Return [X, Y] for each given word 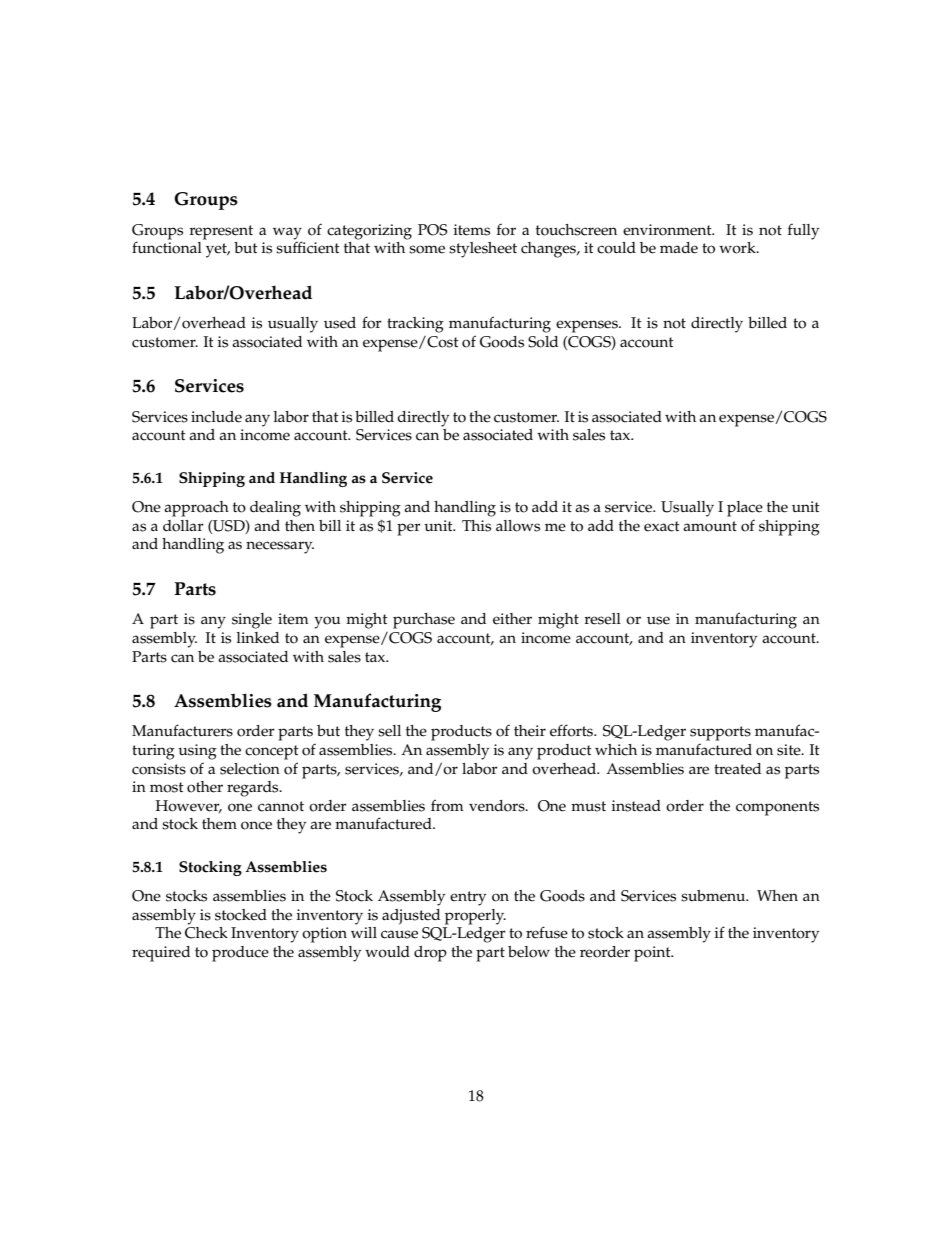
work [738, 248]
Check [206, 933]
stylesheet [483, 250]
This [476, 526]
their [530, 731]
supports [720, 733]
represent [221, 232]
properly [475, 917]
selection [250, 769]
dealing [275, 509]
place [745, 509]
